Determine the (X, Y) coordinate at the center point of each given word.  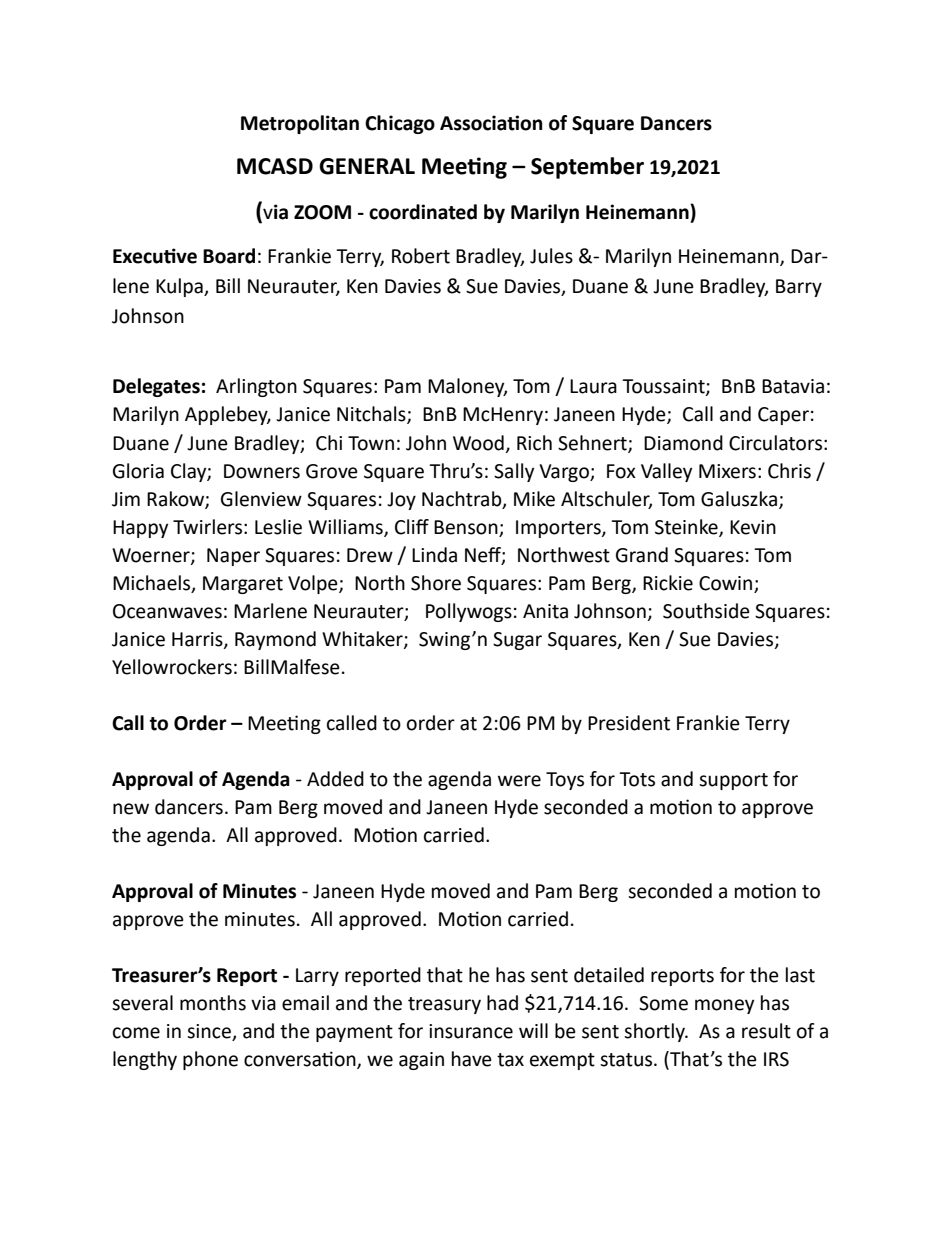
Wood (478, 443)
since (210, 1032)
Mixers (727, 471)
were (519, 781)
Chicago (400, 124)
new (131, 809)
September (587, 168)
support (733, 781)
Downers (262, 471)
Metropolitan (300, 124)
